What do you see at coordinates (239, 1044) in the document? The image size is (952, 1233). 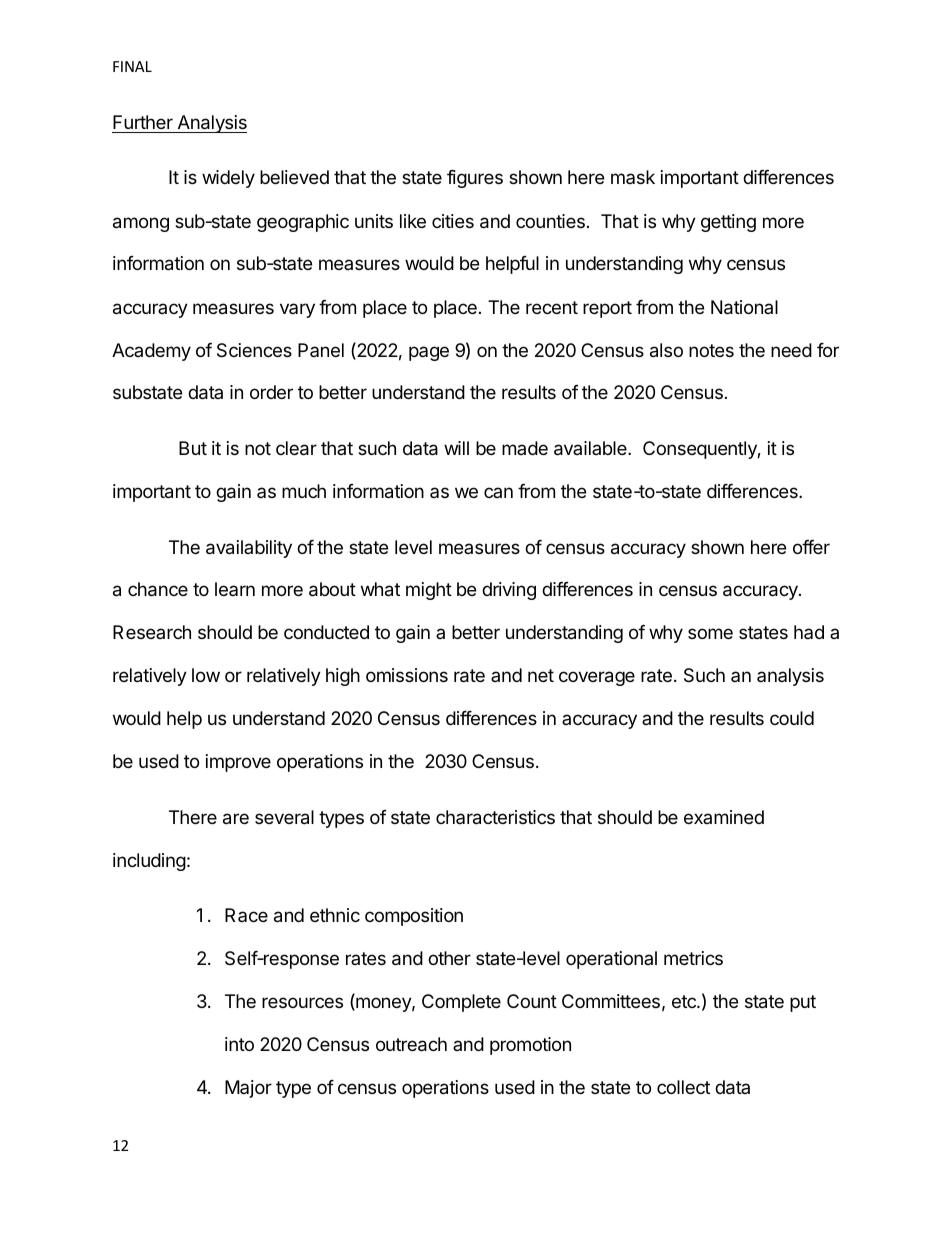 I see `into` at bounding box center [239, 1044].
